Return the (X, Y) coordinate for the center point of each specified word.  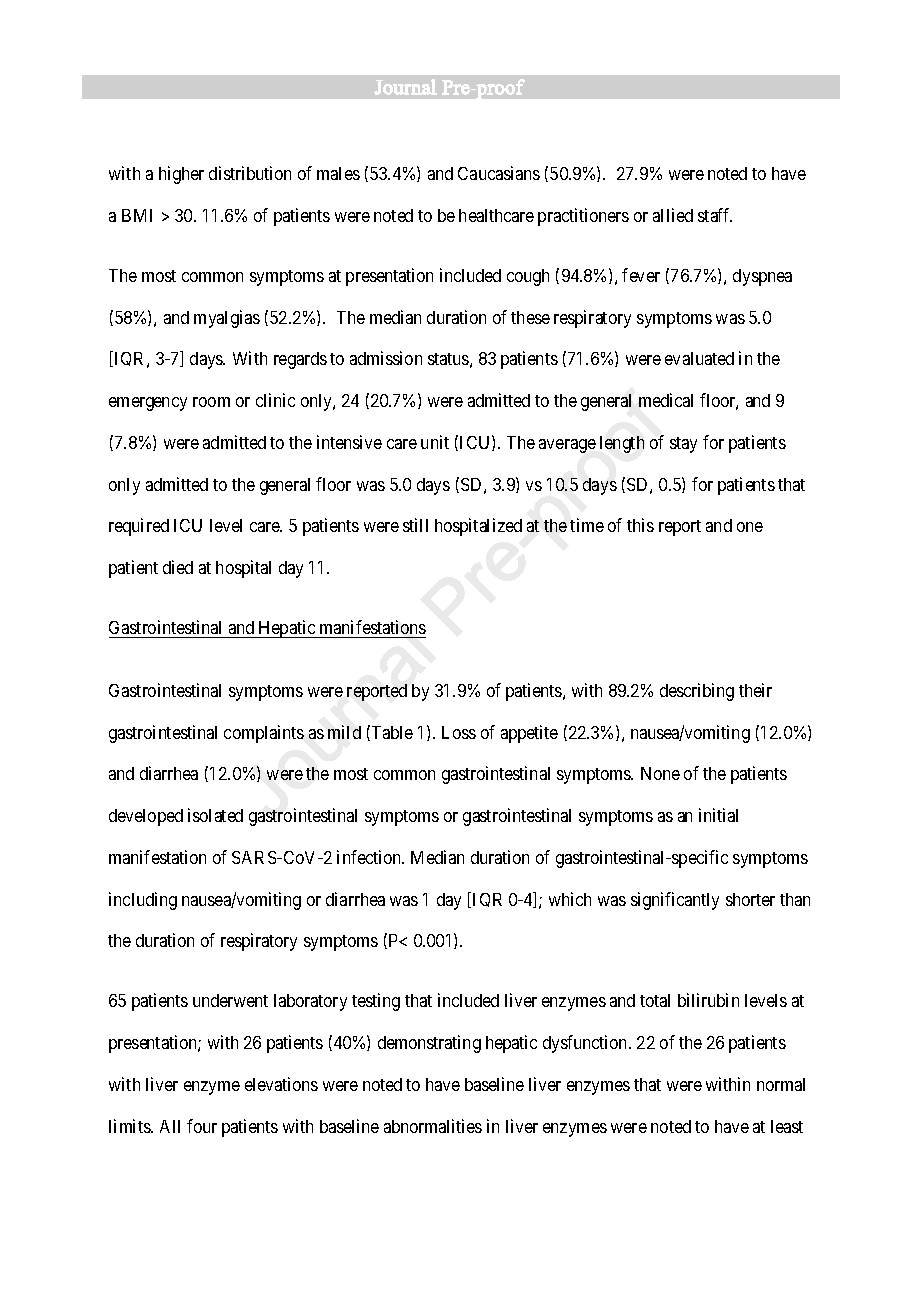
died (178, 567)
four (202, 1126)
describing (697, 692)
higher (181, 175)
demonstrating (429, 1044)
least (787, 1126)
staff (715, 215)
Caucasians (499, 173)
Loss (459, 732)
